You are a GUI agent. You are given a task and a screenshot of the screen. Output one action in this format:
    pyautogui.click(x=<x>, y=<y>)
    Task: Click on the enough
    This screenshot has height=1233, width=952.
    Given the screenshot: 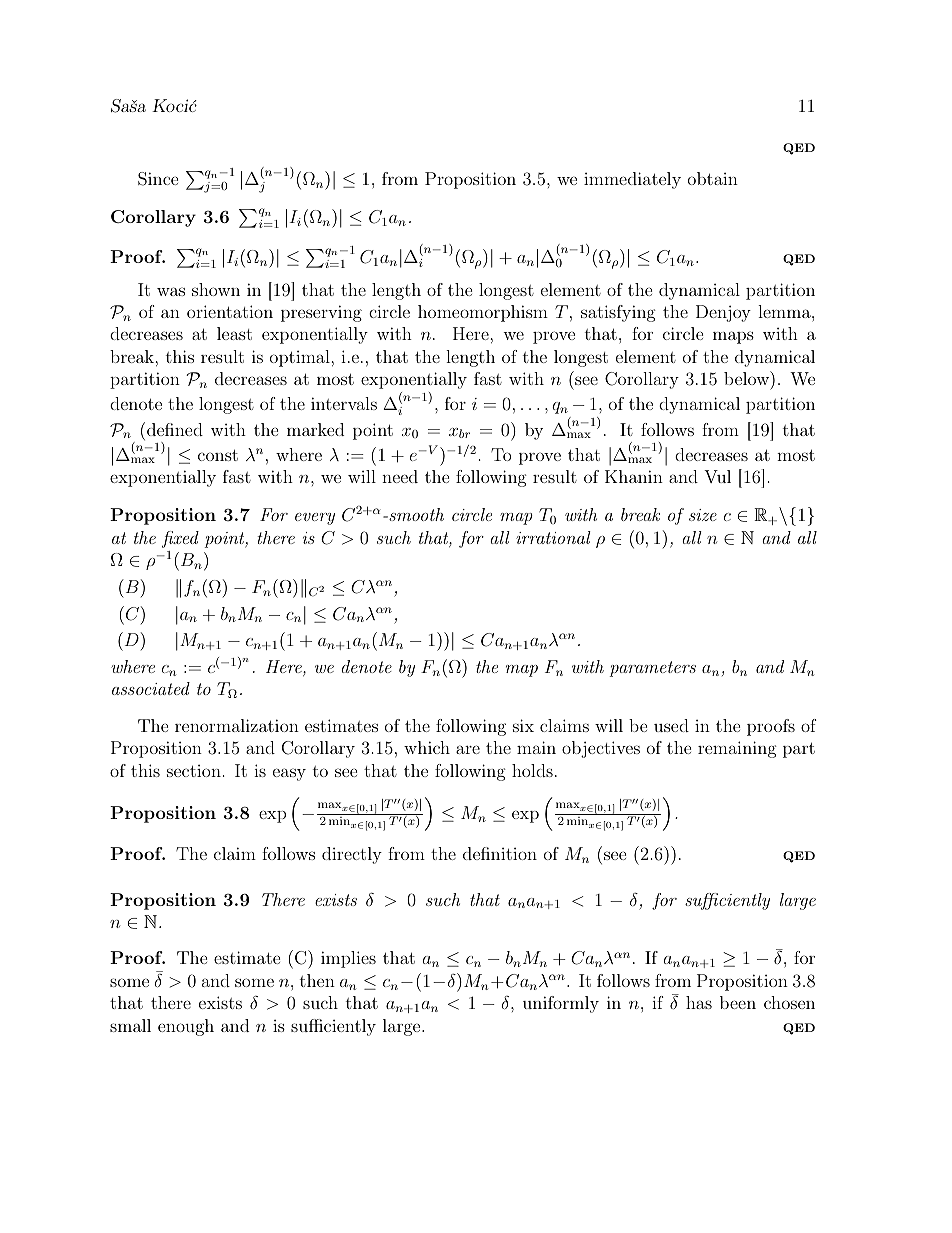 What is the action you would take?
    pyautogui.click(x=186, y=1027)
